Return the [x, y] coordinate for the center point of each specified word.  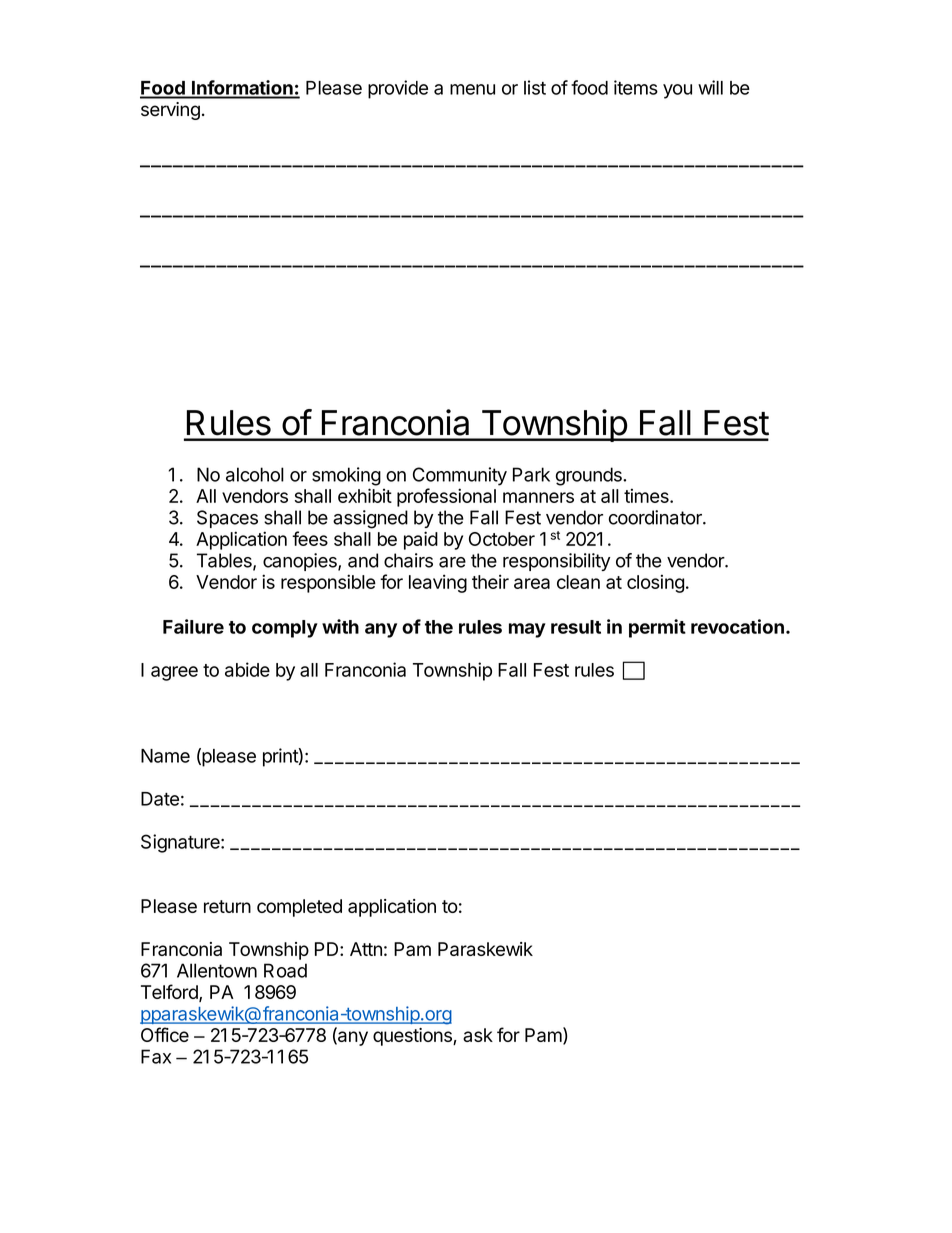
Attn [366, 949]
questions [413, 1037]
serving [170, 111]
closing [655, 583]
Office [165, 1034]
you [677, 91]
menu [472, 89]
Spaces [227, 519]
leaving [438, 583]
